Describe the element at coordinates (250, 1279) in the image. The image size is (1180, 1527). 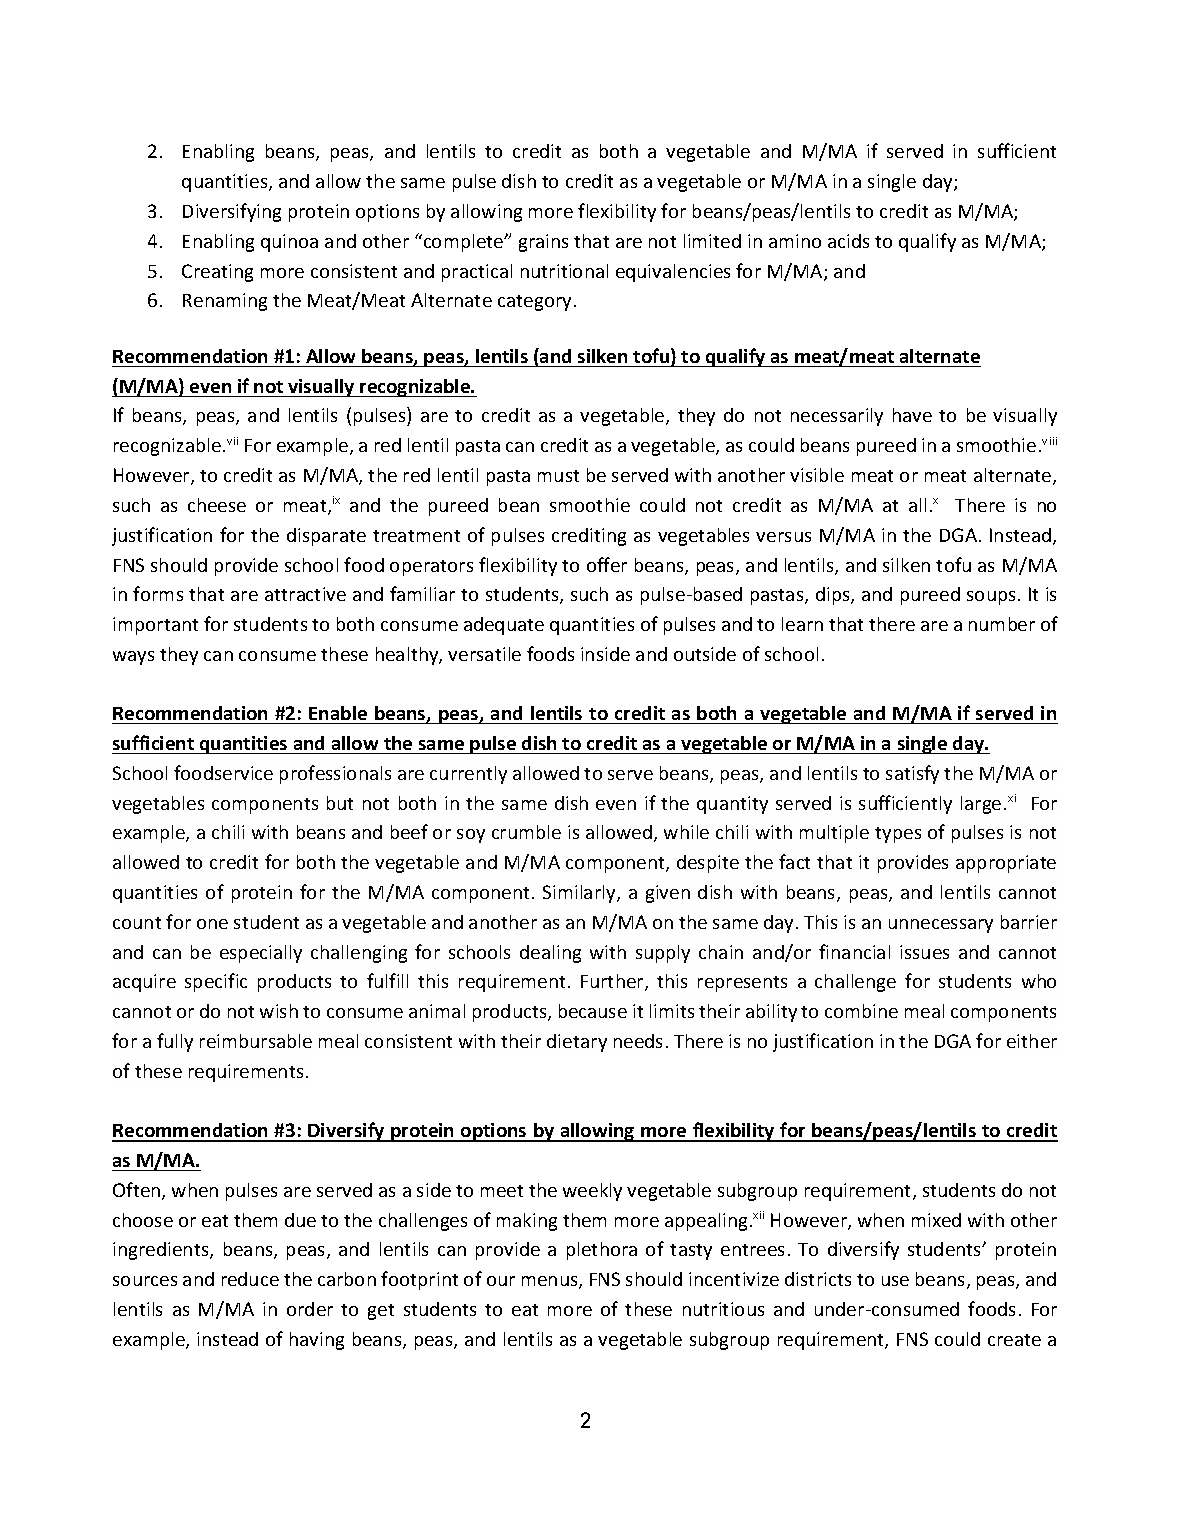
I see `reduce` at that location.
